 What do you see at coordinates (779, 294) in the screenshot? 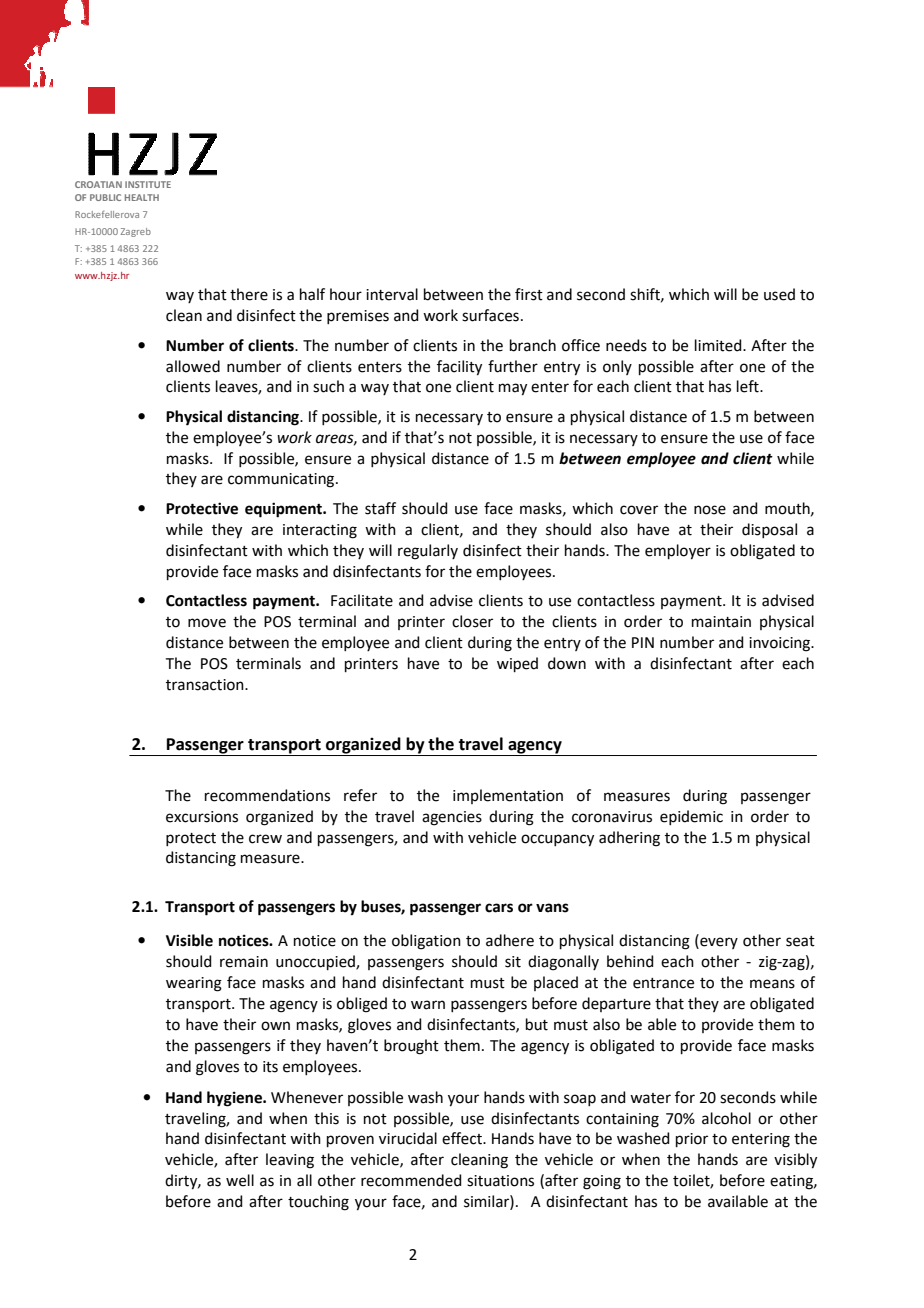
I see `used` at bounding box center [779, 294].
